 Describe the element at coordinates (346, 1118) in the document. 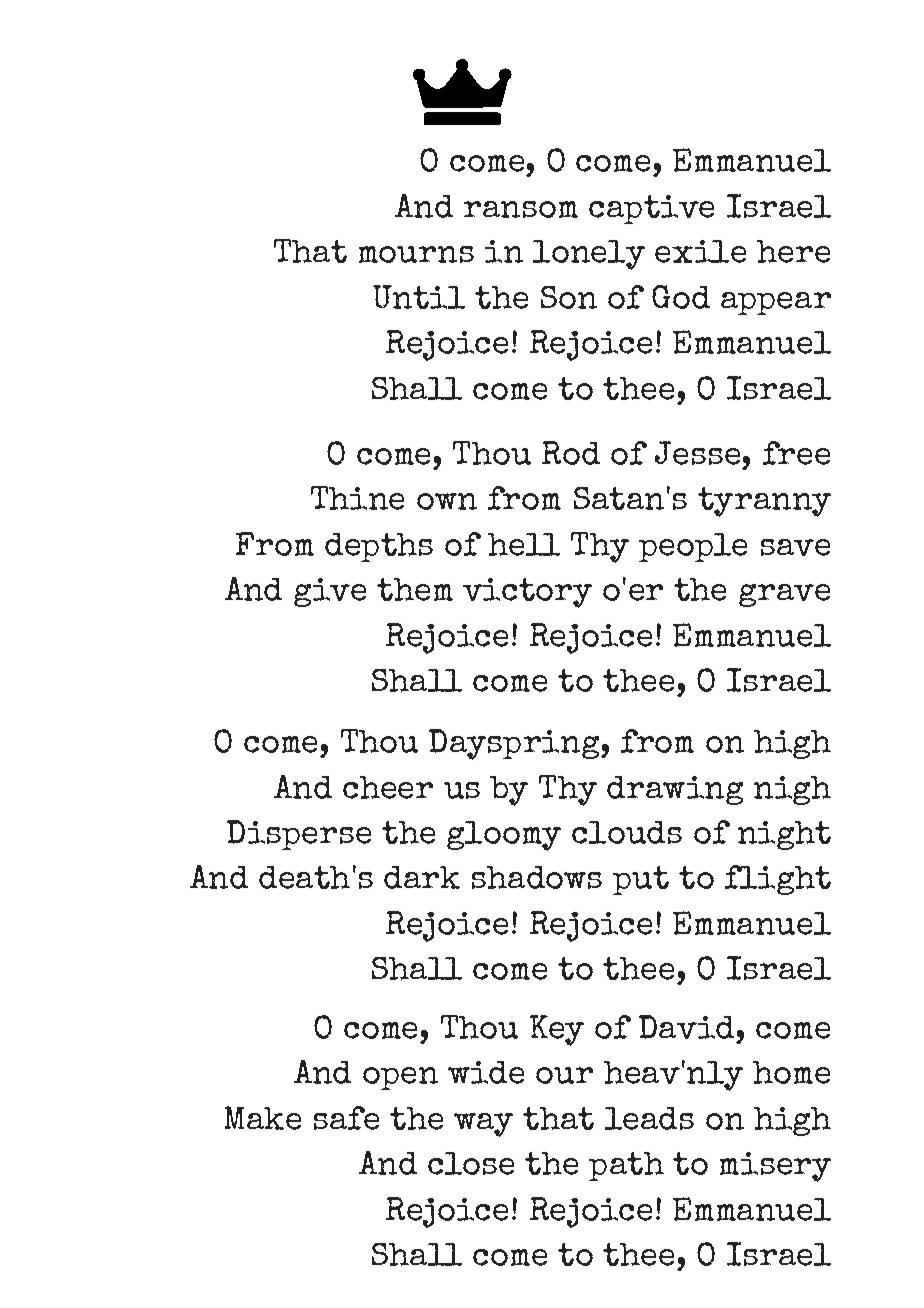

I see `safe` at that location.
